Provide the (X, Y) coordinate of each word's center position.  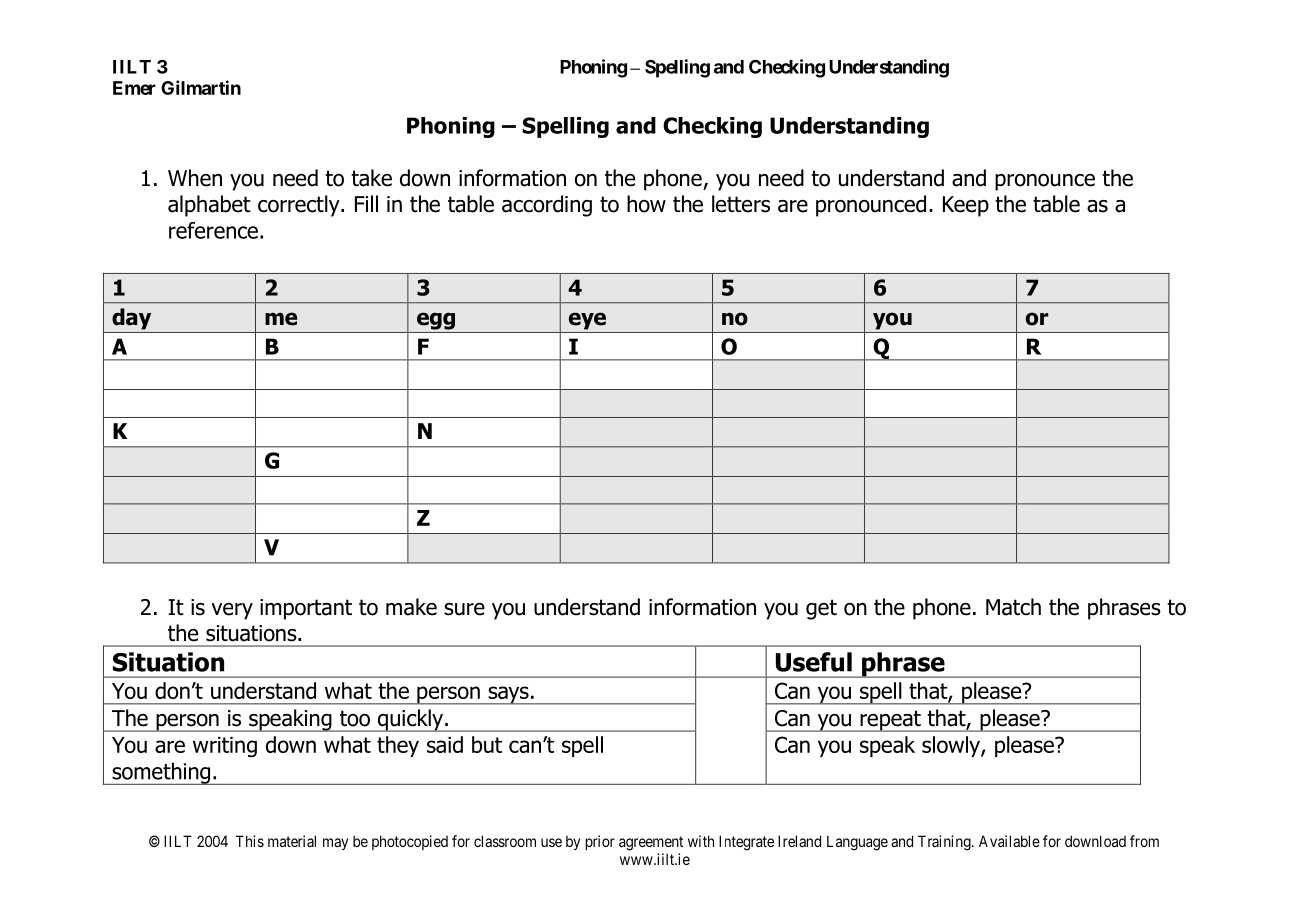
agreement (651, 843)
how (646, 204)
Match (1013, 607)
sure (464, 609)
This (250, 841)
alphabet (209, 206)
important (306, 609)
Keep (966, 206)
